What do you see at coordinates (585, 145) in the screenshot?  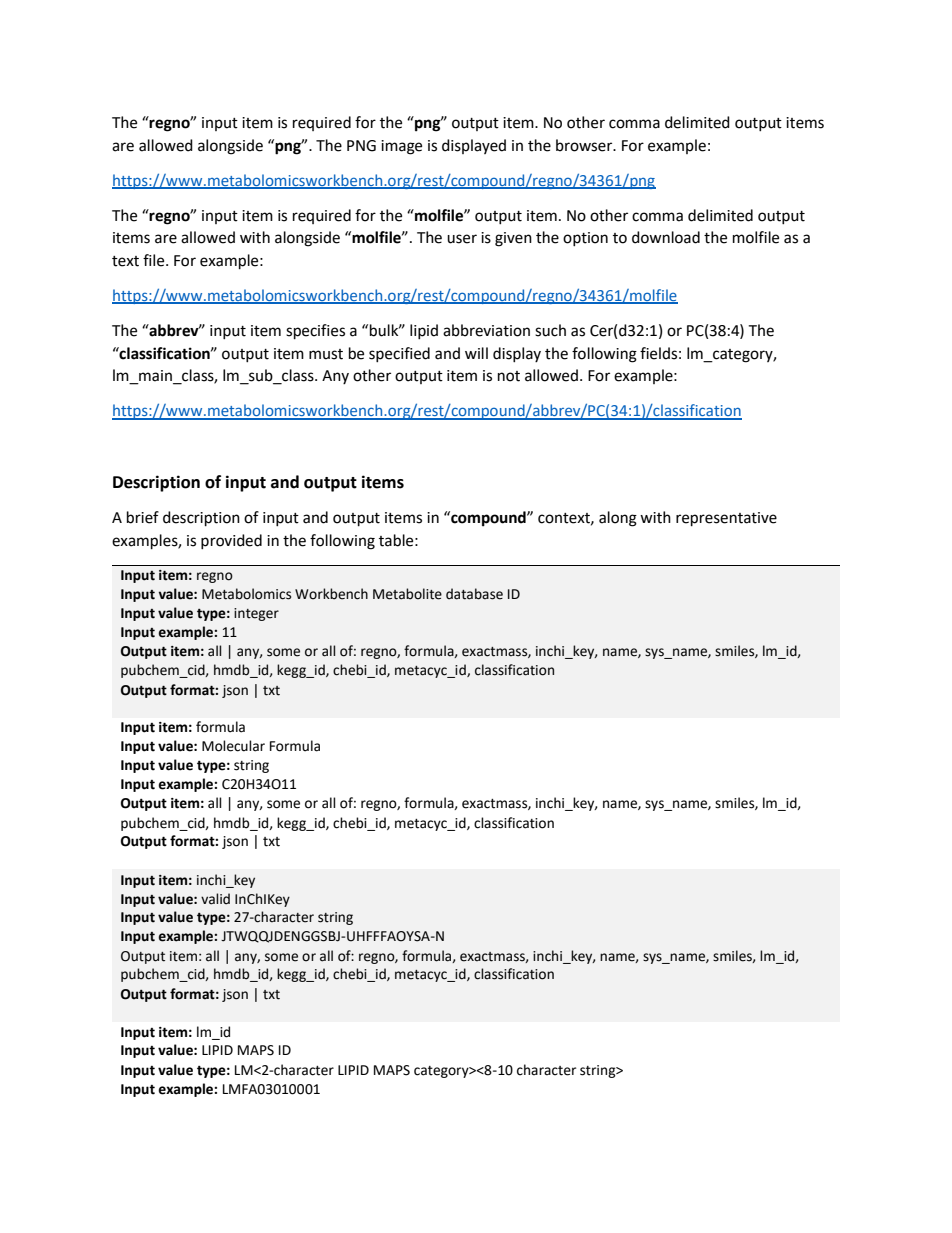 I see `browser` at bounding box center [585, 145].
